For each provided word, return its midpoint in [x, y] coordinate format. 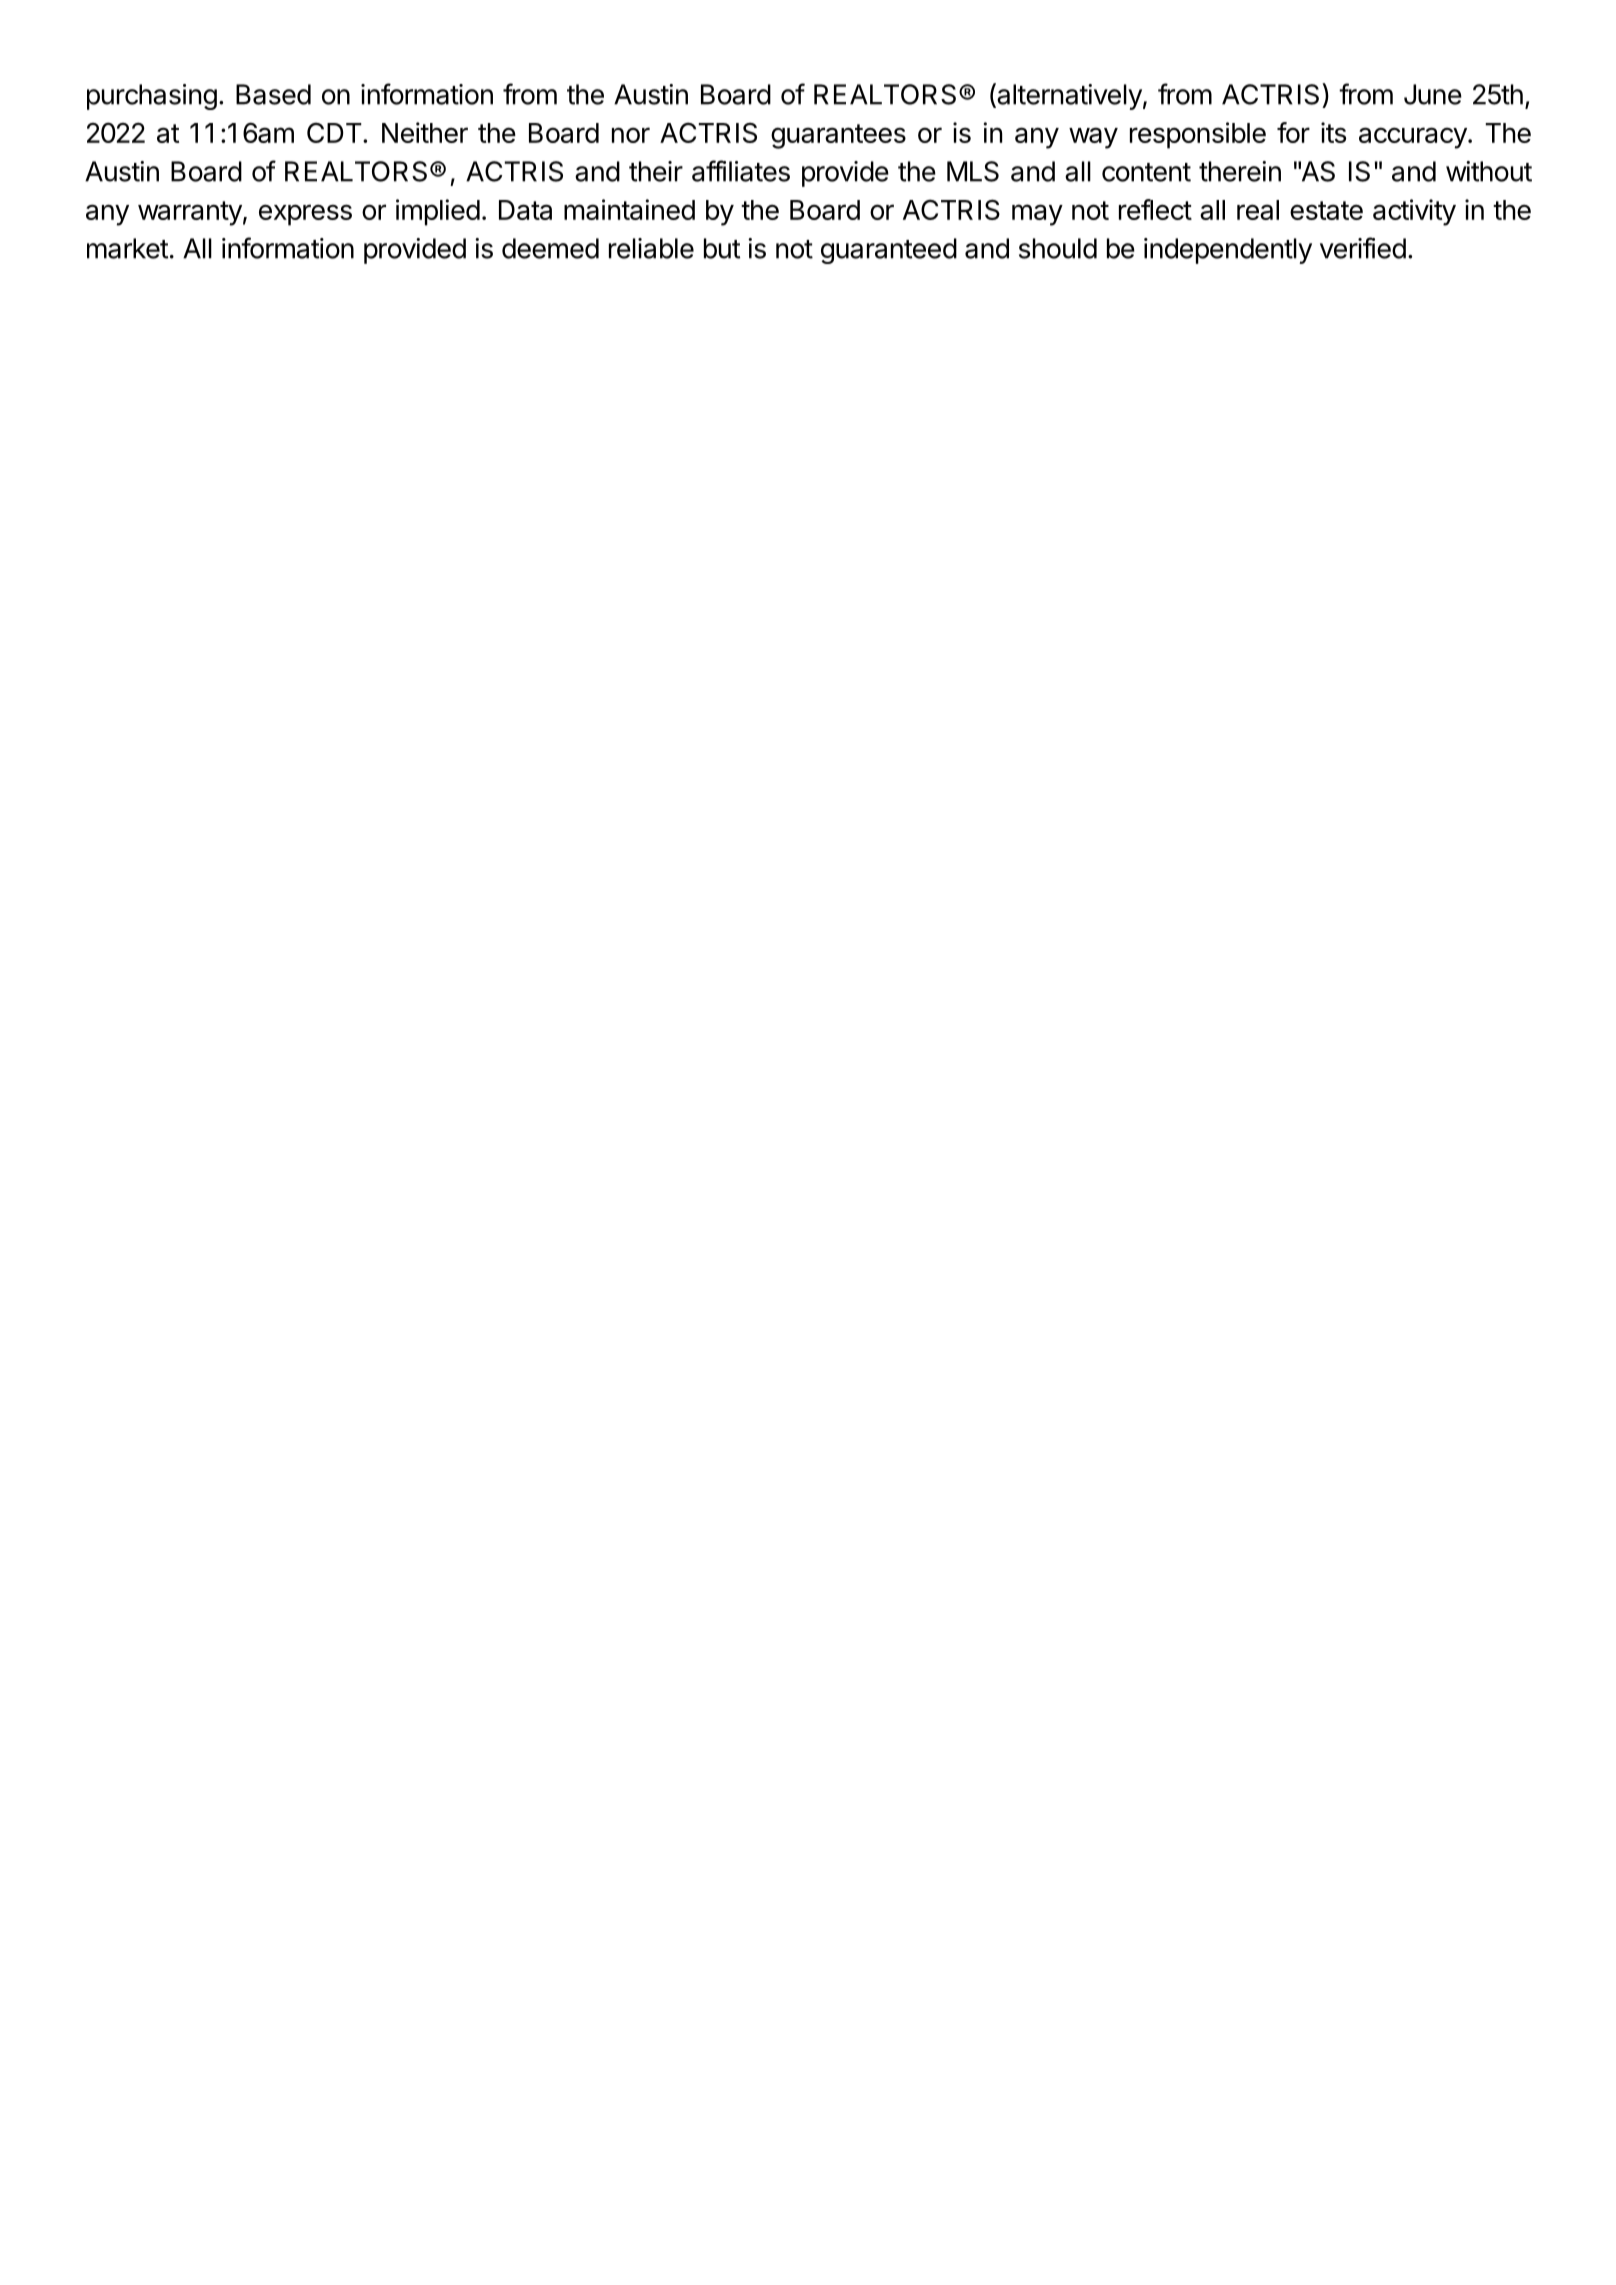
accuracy [1413, 138]
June [1433, 94]
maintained [629, 209]
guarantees [838, 136]
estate [1326, 210]
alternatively [1068, 96]
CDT [335, 132]
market [127, 248]
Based [273, 94]
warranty [190, 213]
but [722, 248]
